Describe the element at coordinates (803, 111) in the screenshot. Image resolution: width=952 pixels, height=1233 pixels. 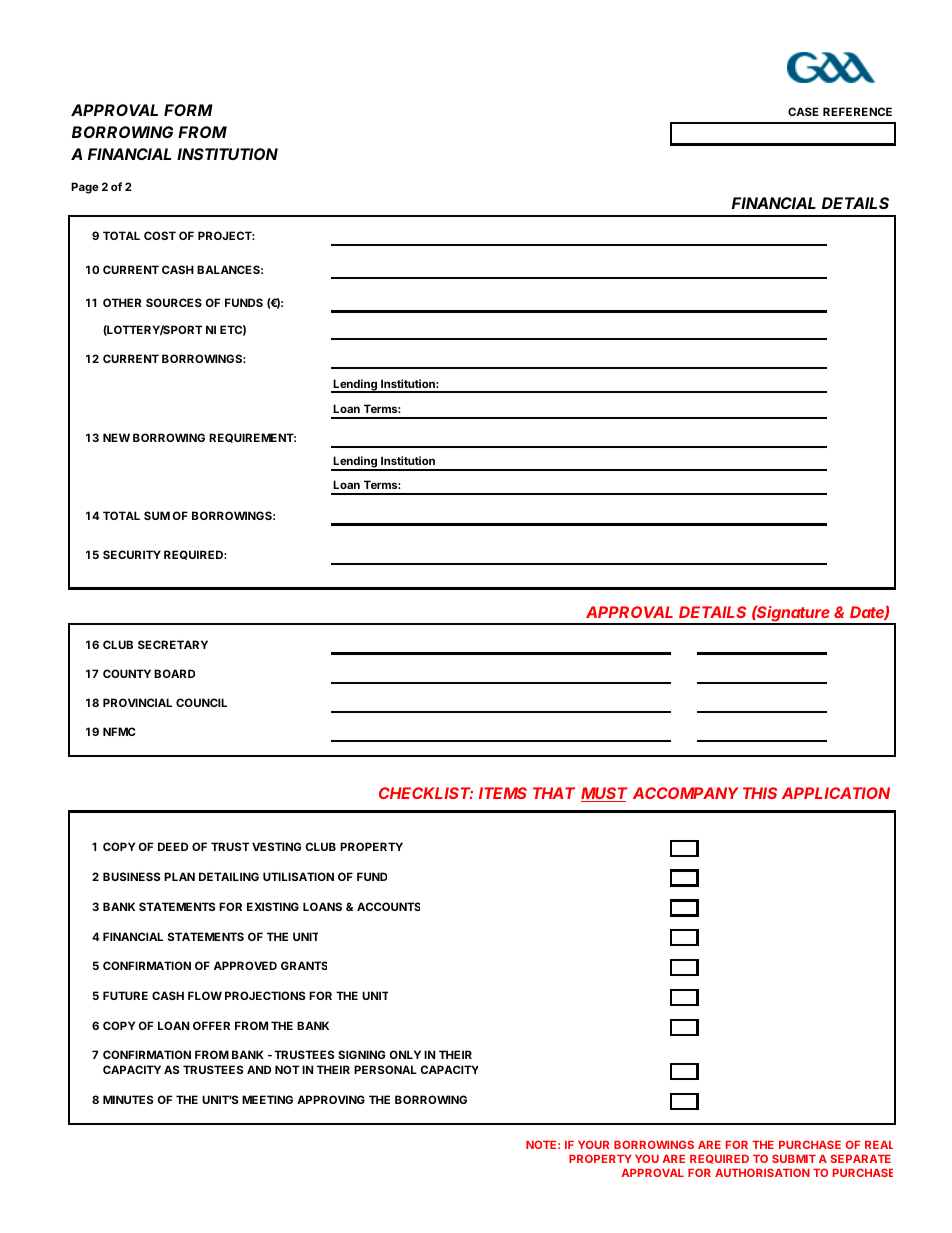
I see `CASE` at that location.
